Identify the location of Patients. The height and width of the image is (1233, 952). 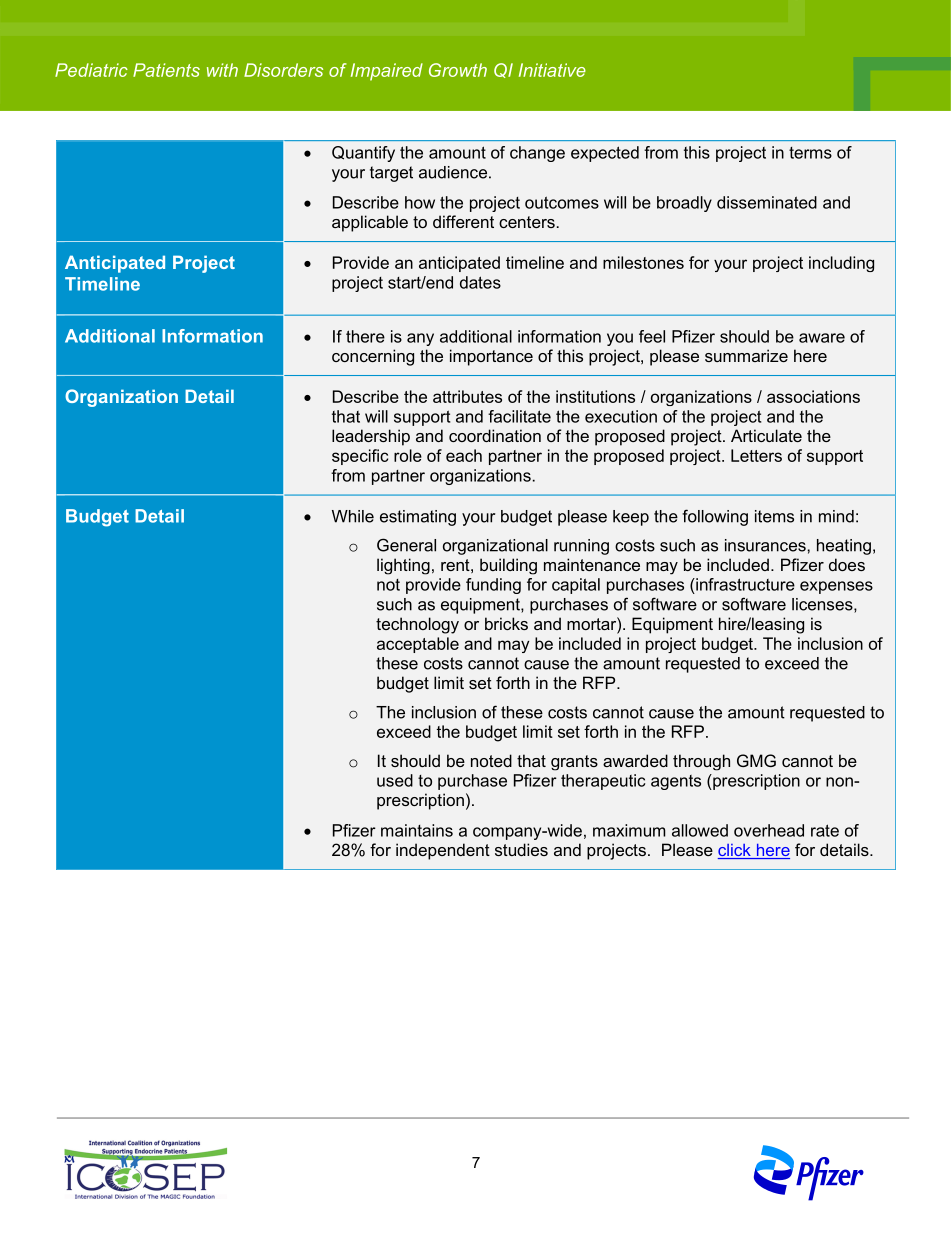
(166, 70).
